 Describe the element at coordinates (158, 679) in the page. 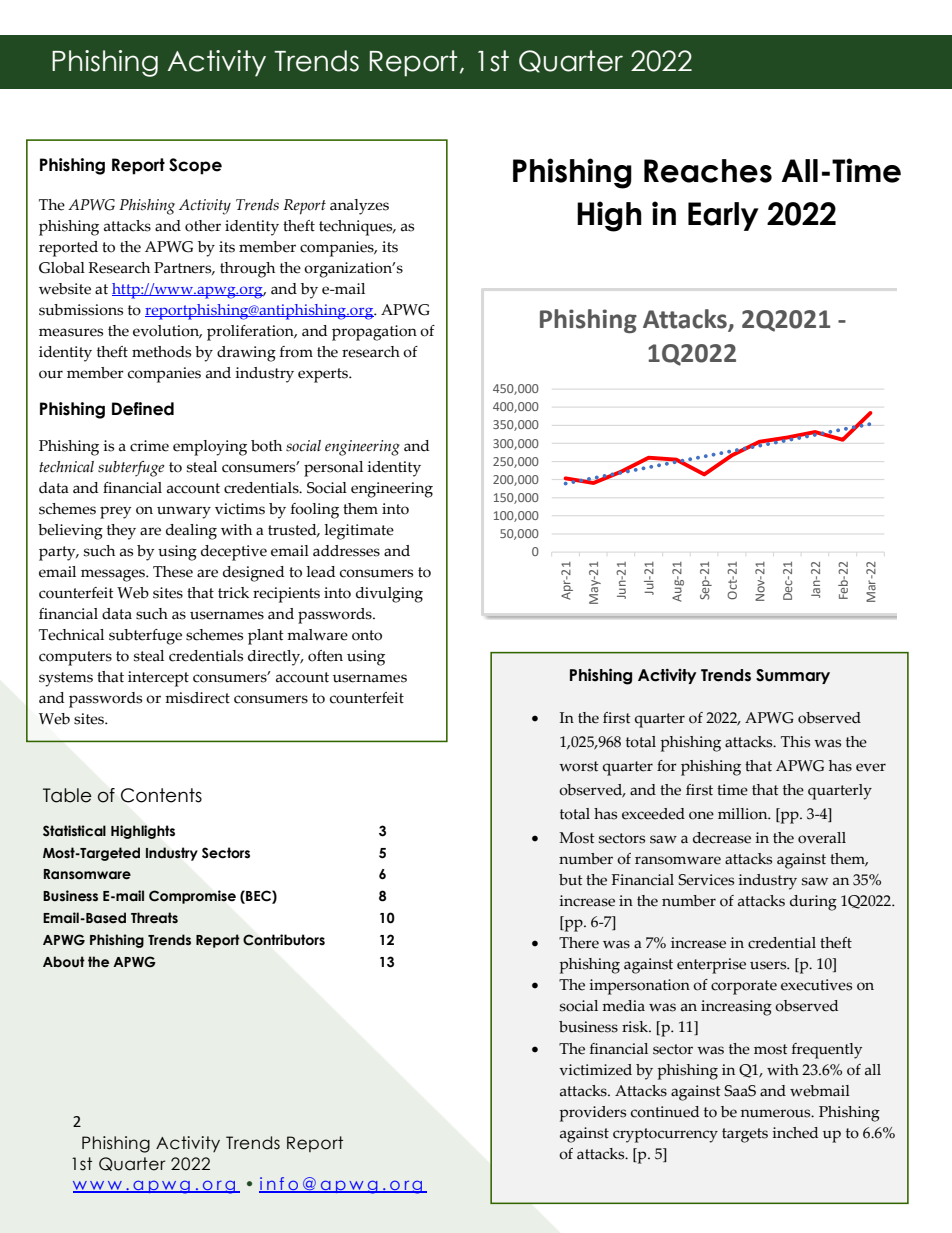

I see `intercept` at that location.
